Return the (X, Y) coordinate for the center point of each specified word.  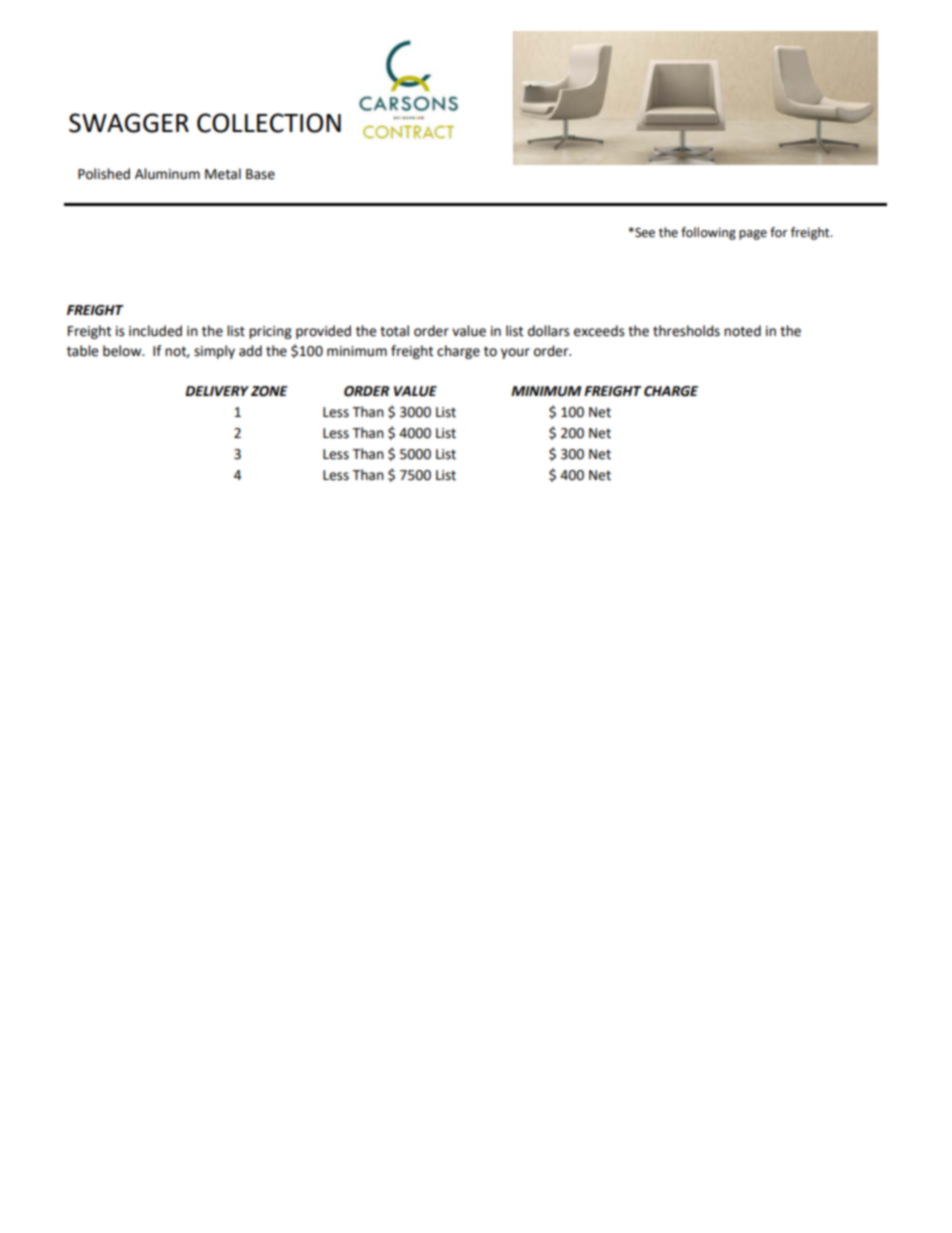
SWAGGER (129, 123)
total (394, 331)
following (708, 233)
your (515, 353)
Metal (223, 174)
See (644, 232)
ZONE (269, 391)
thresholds (686, 331)
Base (260, 174)
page (753, 235)
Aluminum (167, 174)
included (155, 331)
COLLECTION (269, 123)
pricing (270, 332)
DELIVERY (217, 391)
